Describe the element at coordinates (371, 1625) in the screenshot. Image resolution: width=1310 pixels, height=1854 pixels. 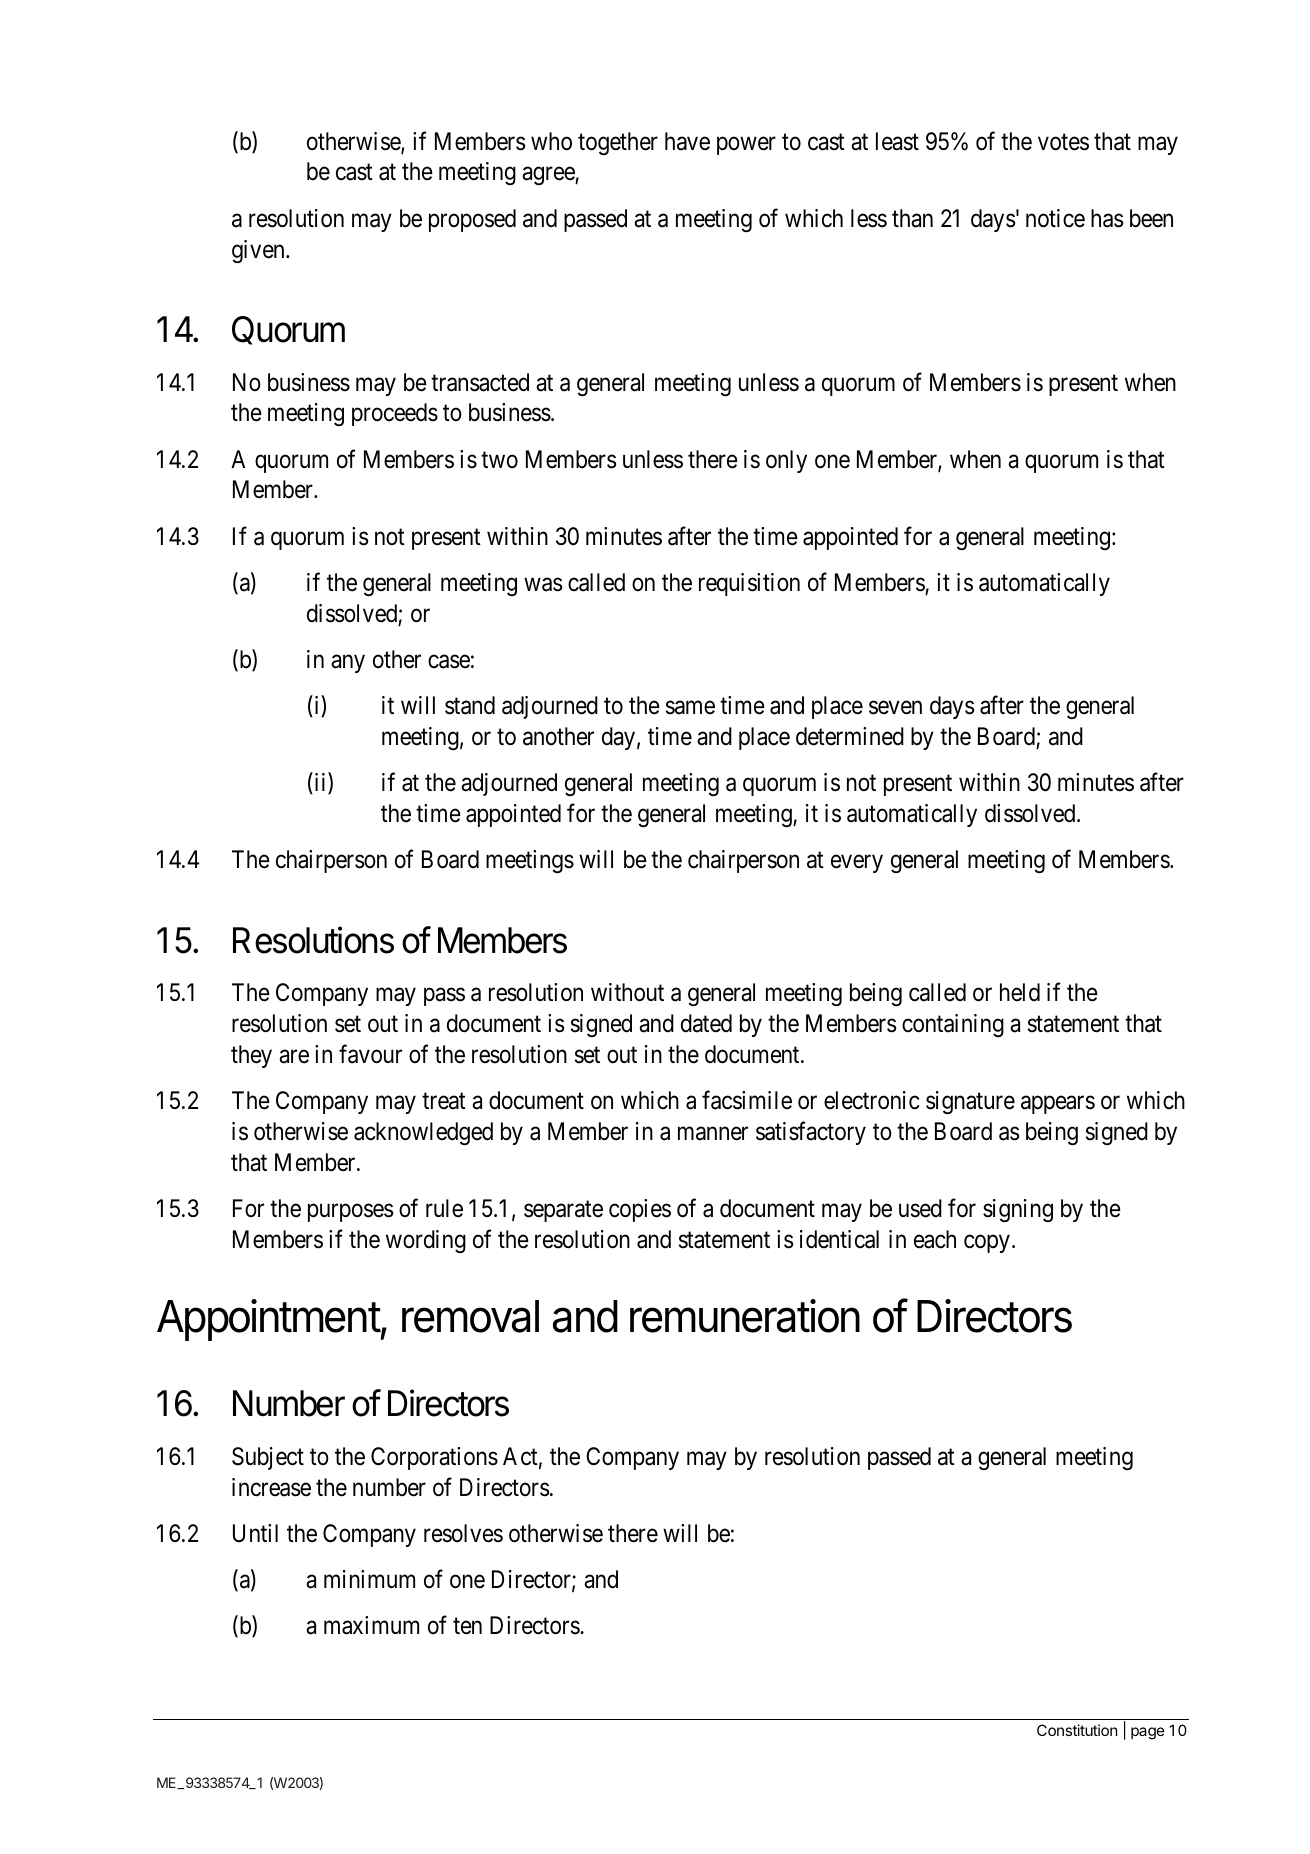
I see `maximum` at that location.
